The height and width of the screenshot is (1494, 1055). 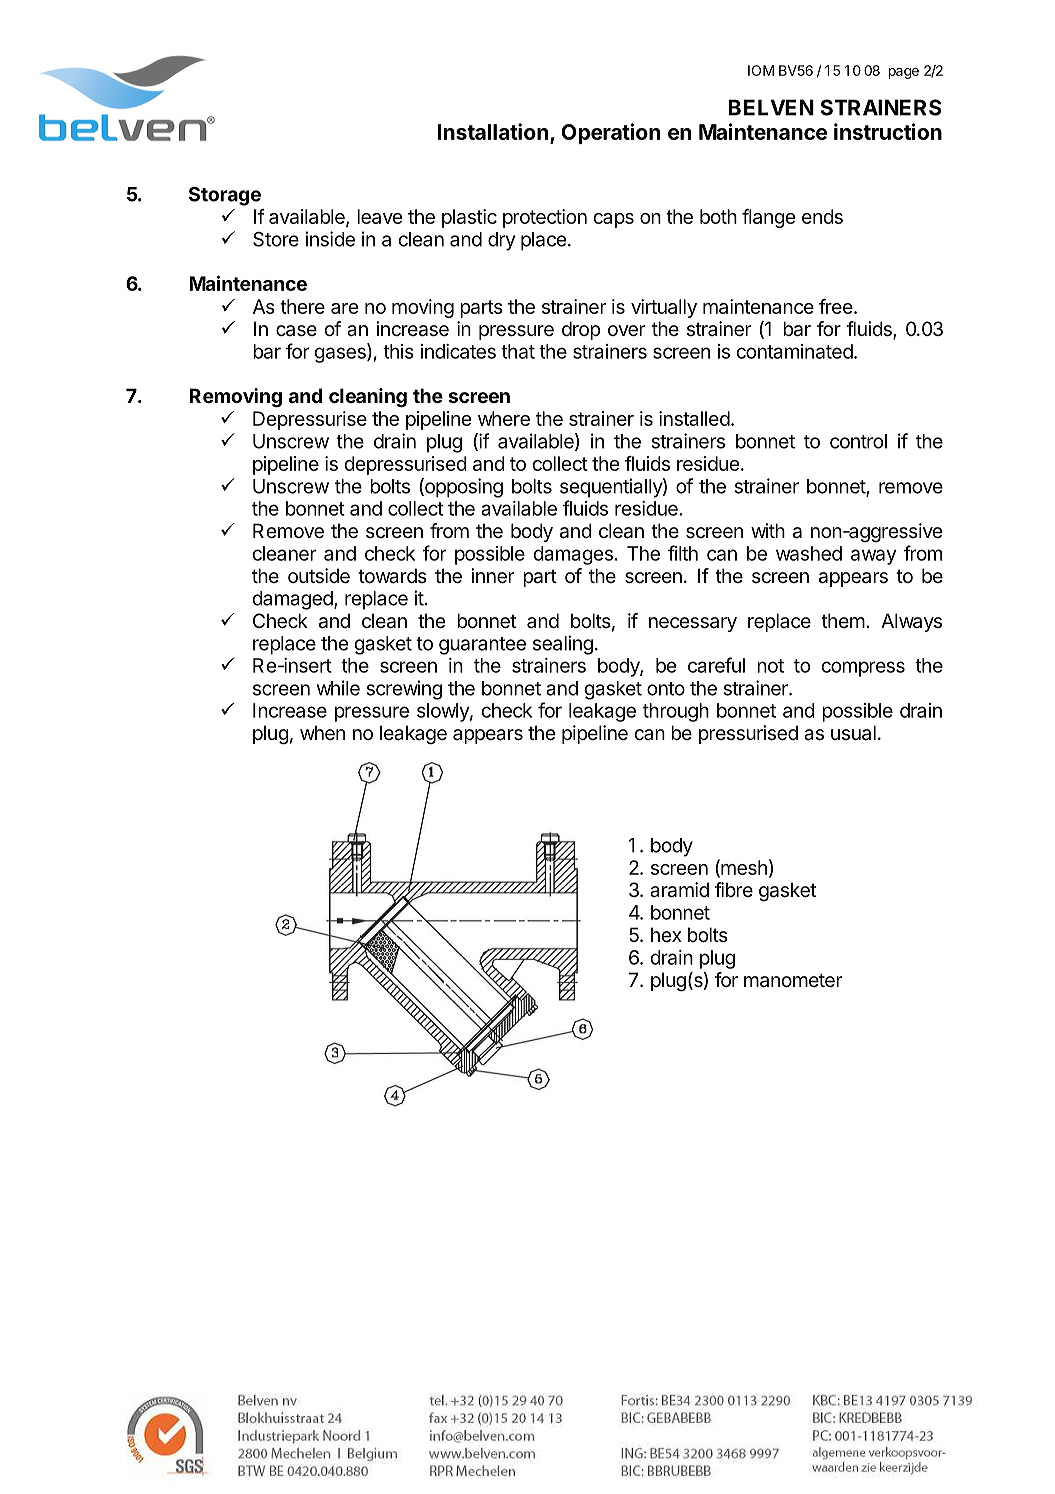 I want to click on when, so click(x=322, y=733).
